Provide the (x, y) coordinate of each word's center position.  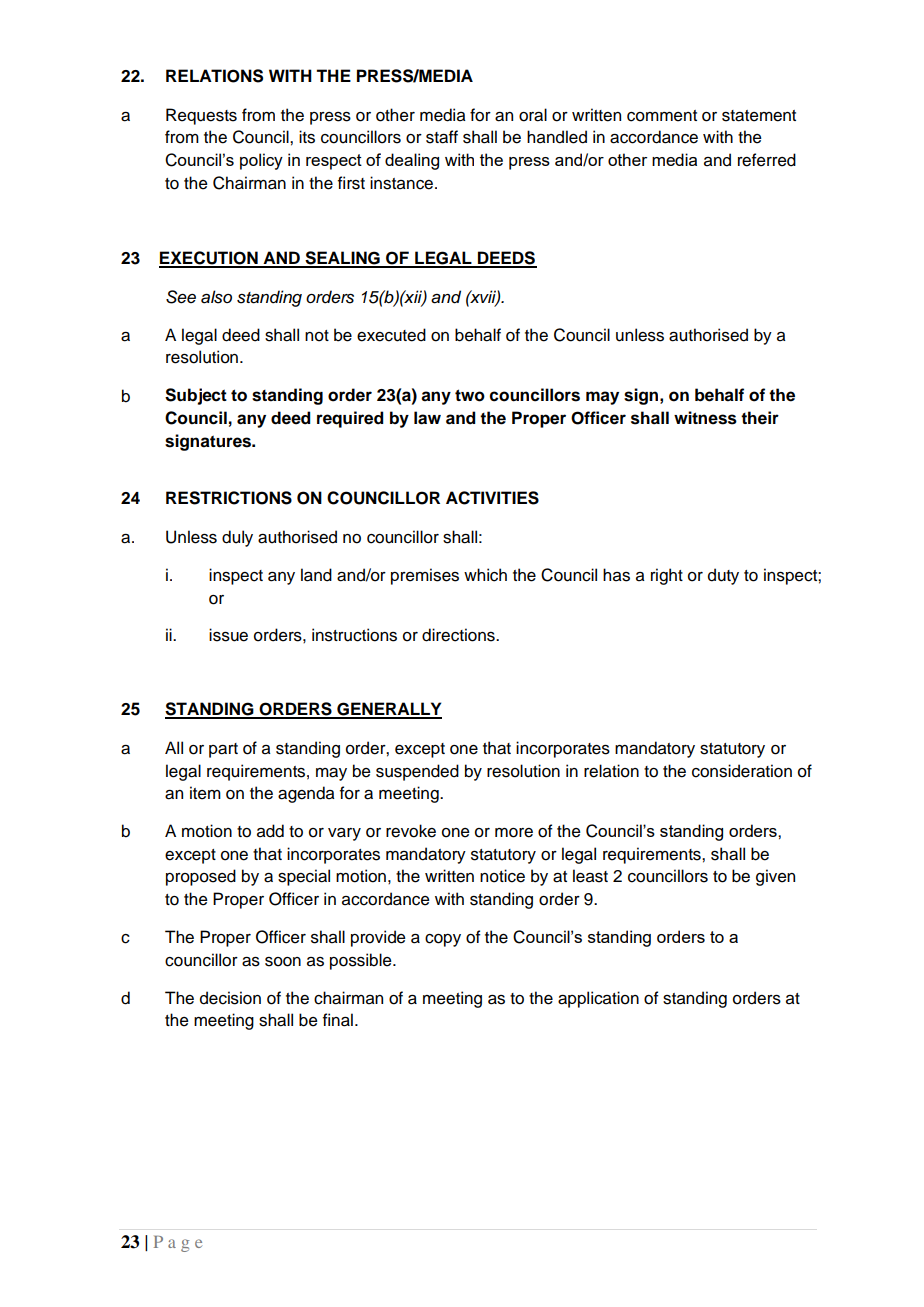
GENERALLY (388, 710)
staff (442, 137)
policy (261, 161)
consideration (742, 771)
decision (230, 998)
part (223, 750)
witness (705, 418)
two (470, 395)
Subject (196, 396)
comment (662, 116)
